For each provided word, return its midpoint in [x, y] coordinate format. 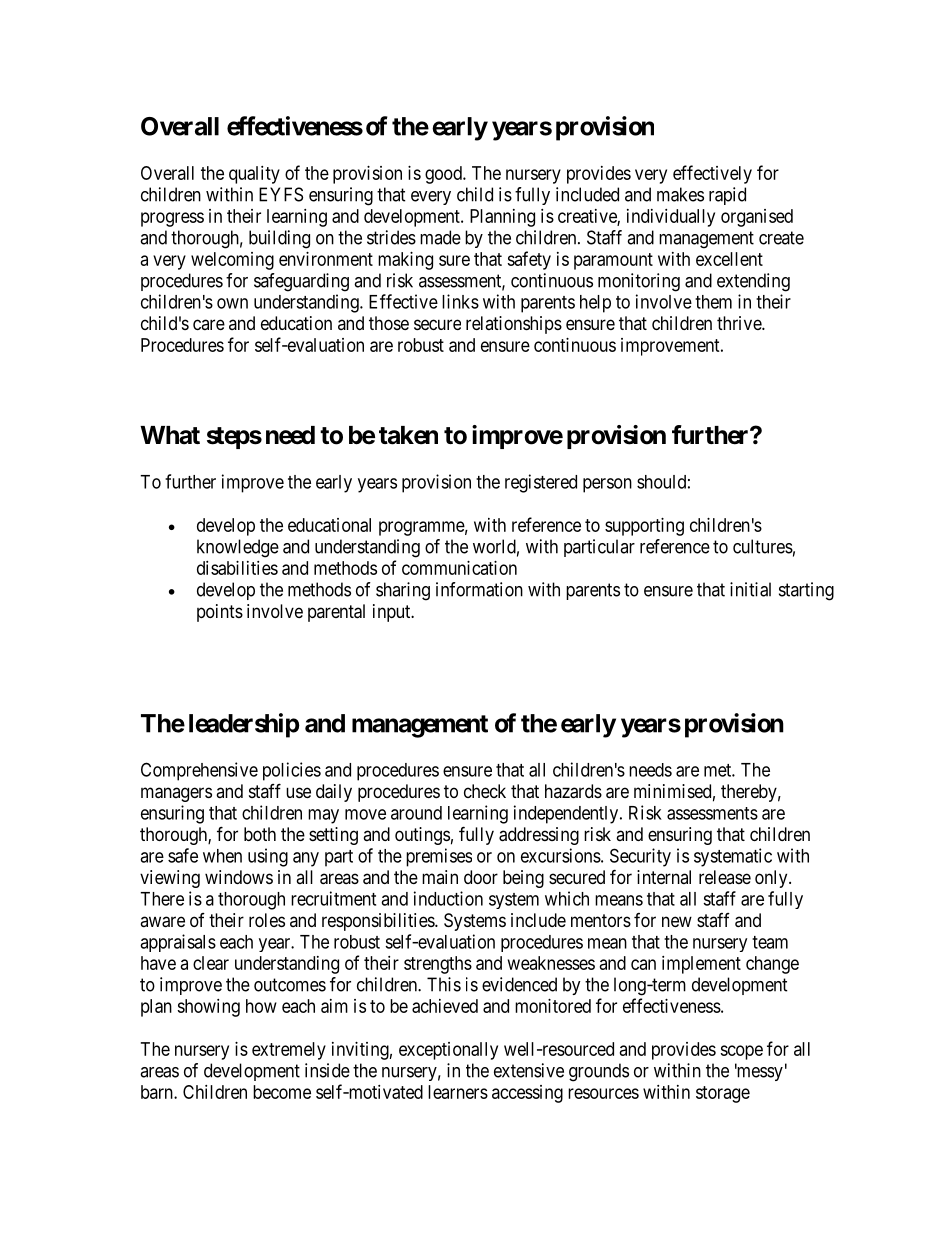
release [725, 877]
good [444, 175]
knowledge [238, 548]
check [485, 791]
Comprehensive [199, 771]
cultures [763, 546]
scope [741, 1052]
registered [541, 483]
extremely [289, 1051]
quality [254, 175]
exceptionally [448, 1051]
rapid [727, 196]
